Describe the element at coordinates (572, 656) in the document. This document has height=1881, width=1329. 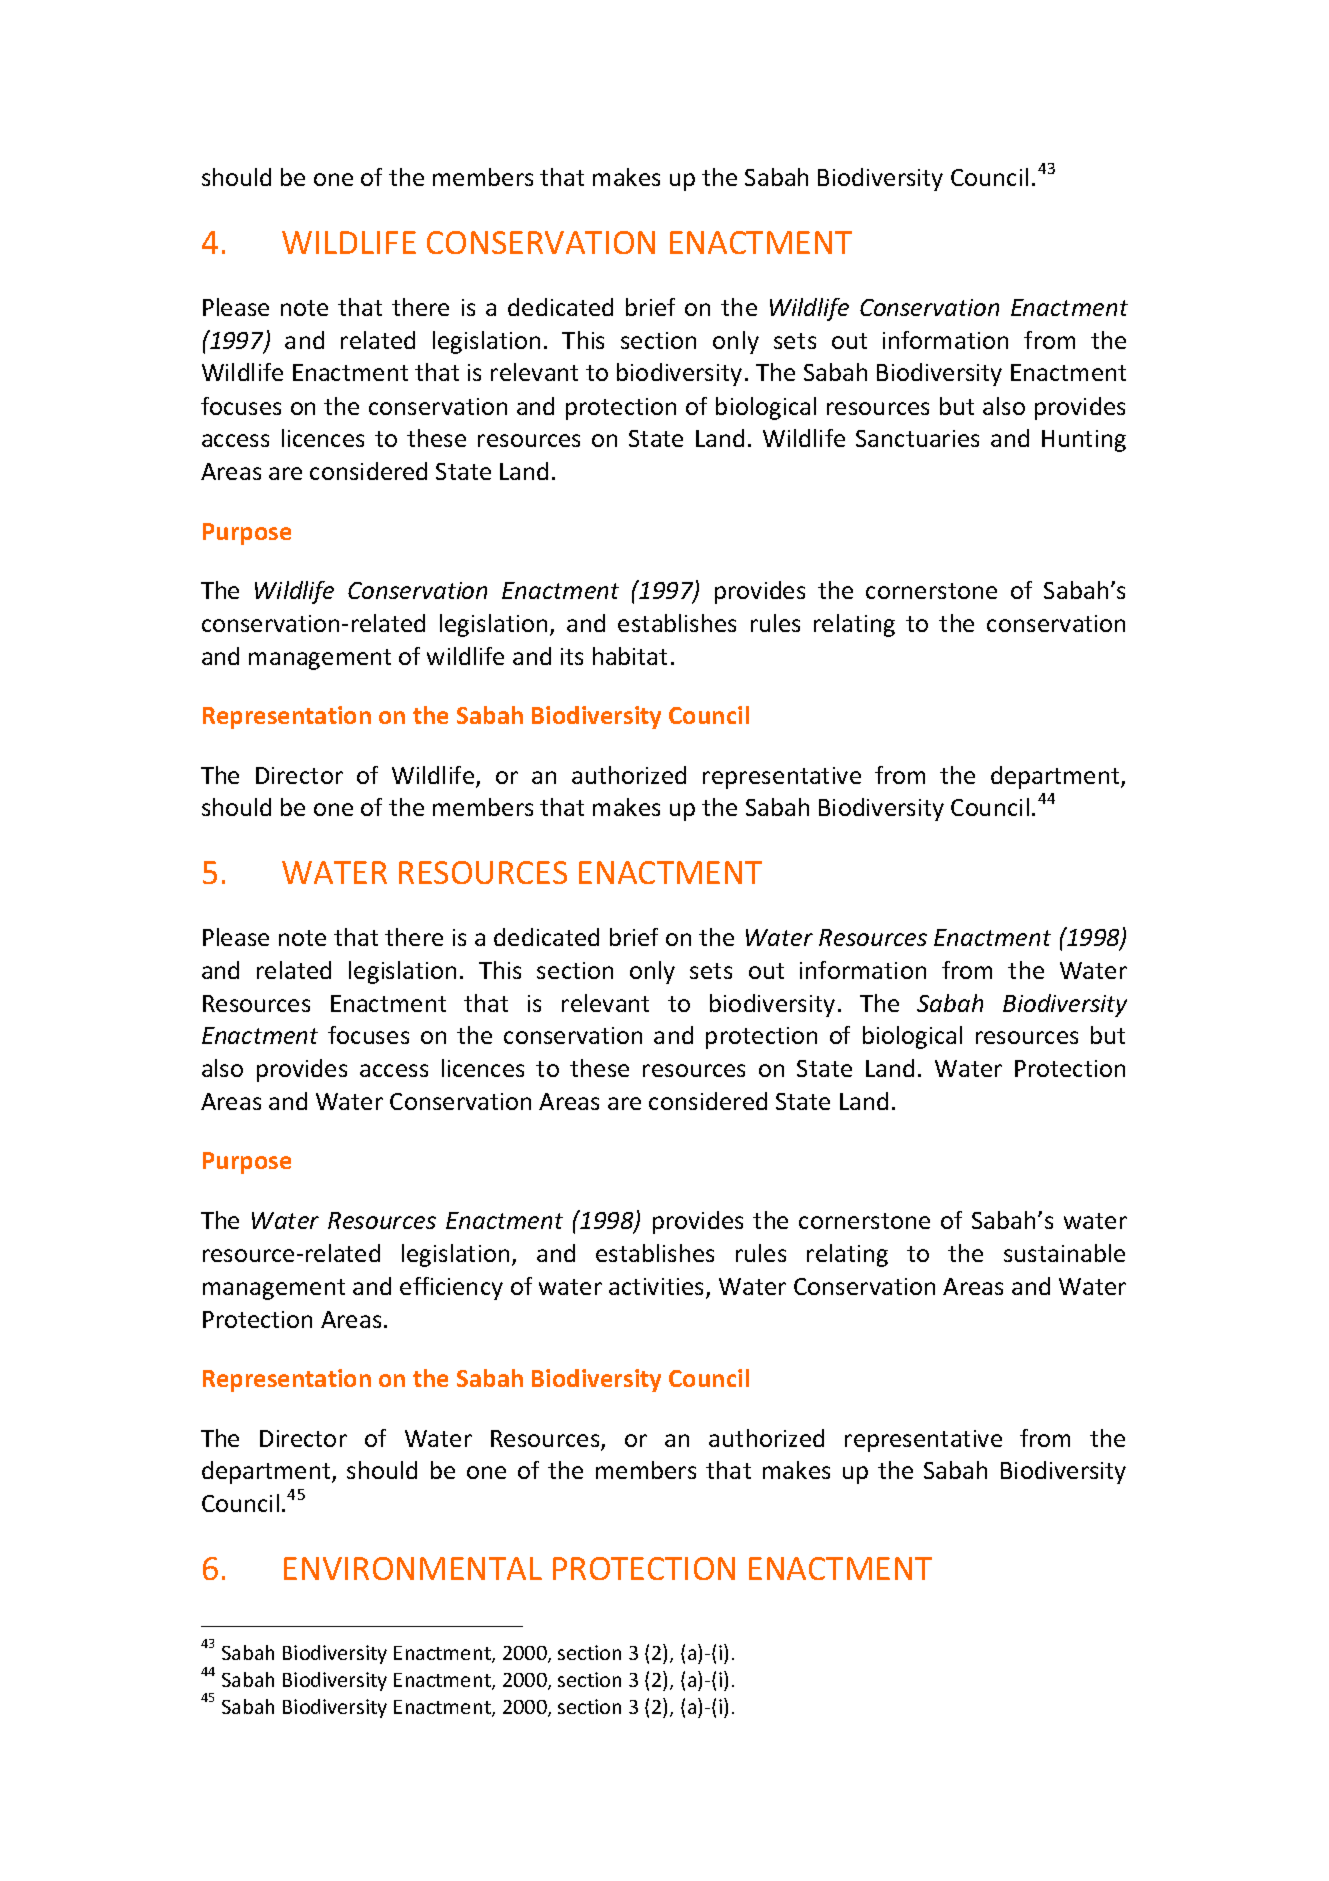
I see `its` at that location.
